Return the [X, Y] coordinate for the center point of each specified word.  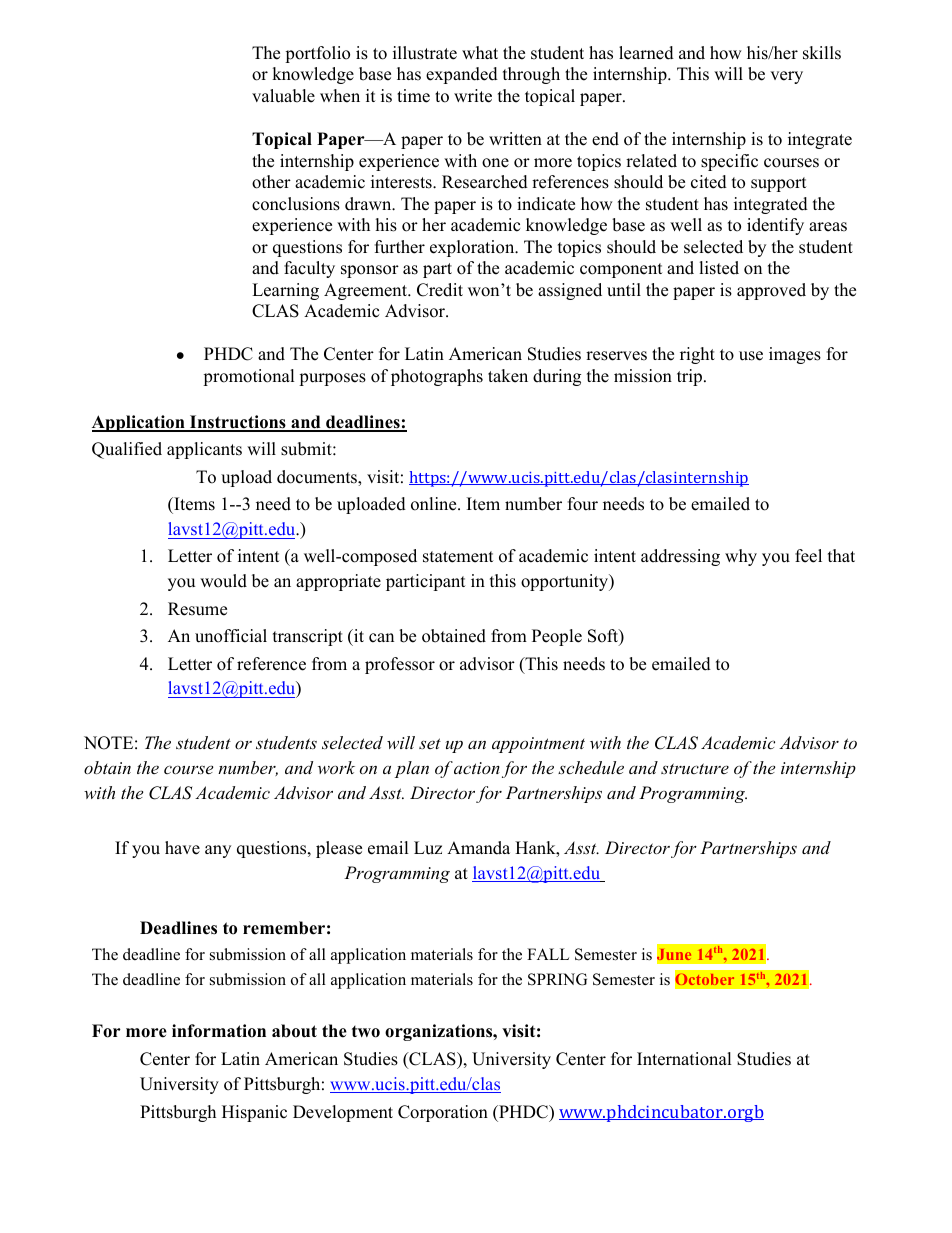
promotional [249, 377]
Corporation [443, 1113]
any [218, 851]
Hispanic [254, 1113]
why [741, 557]
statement [458, 557]
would [223, 581]
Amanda [478, 848]
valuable [283, 96]
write [473, 96]
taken [508, 376]
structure [695, 768]
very [786, 77]
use [751, 356]
